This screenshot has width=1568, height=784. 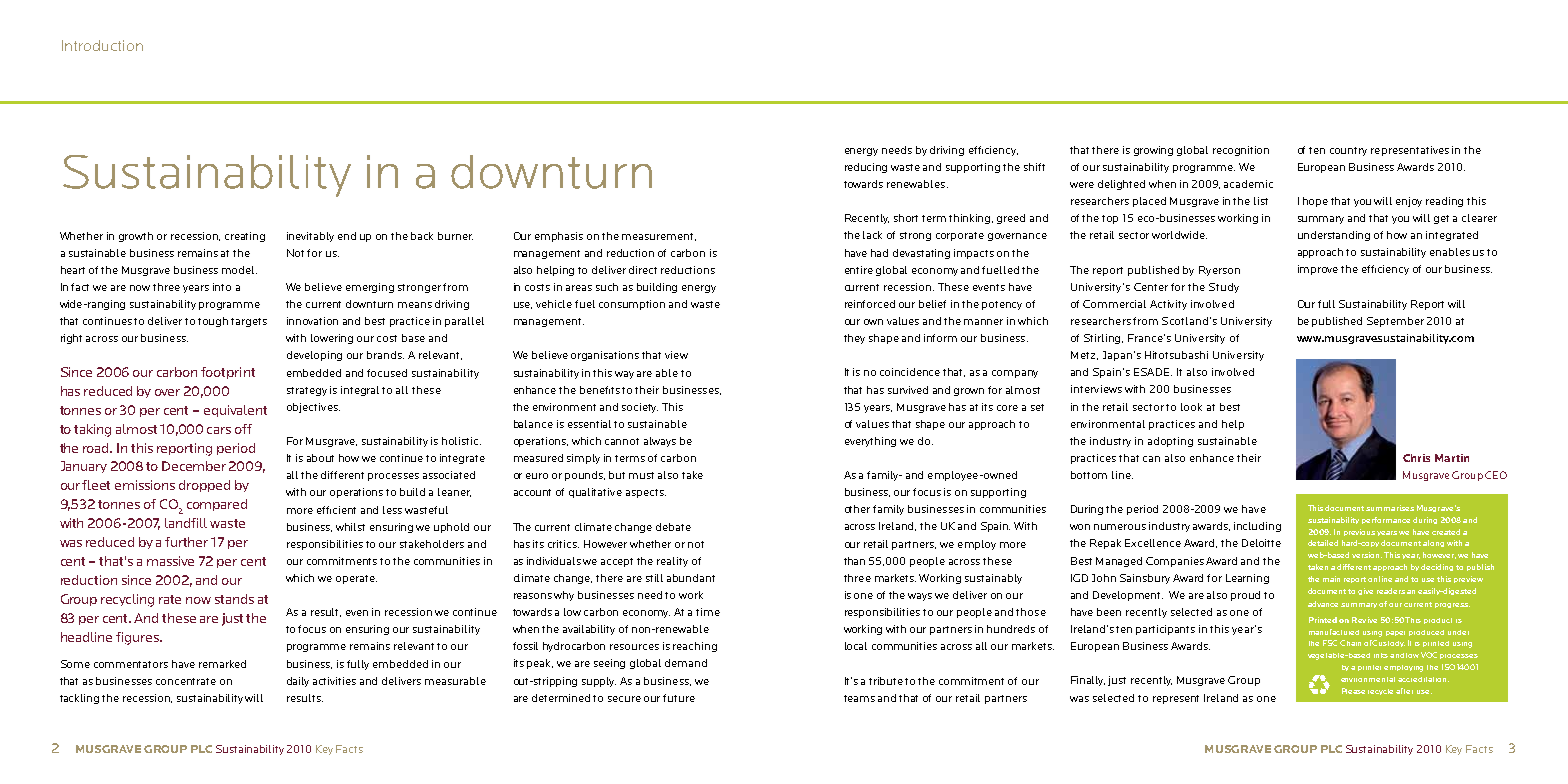 What do you see at coordinates (1416, 458) in the screenshot?
I see `Chris` at bounding box center [1416, 458].
